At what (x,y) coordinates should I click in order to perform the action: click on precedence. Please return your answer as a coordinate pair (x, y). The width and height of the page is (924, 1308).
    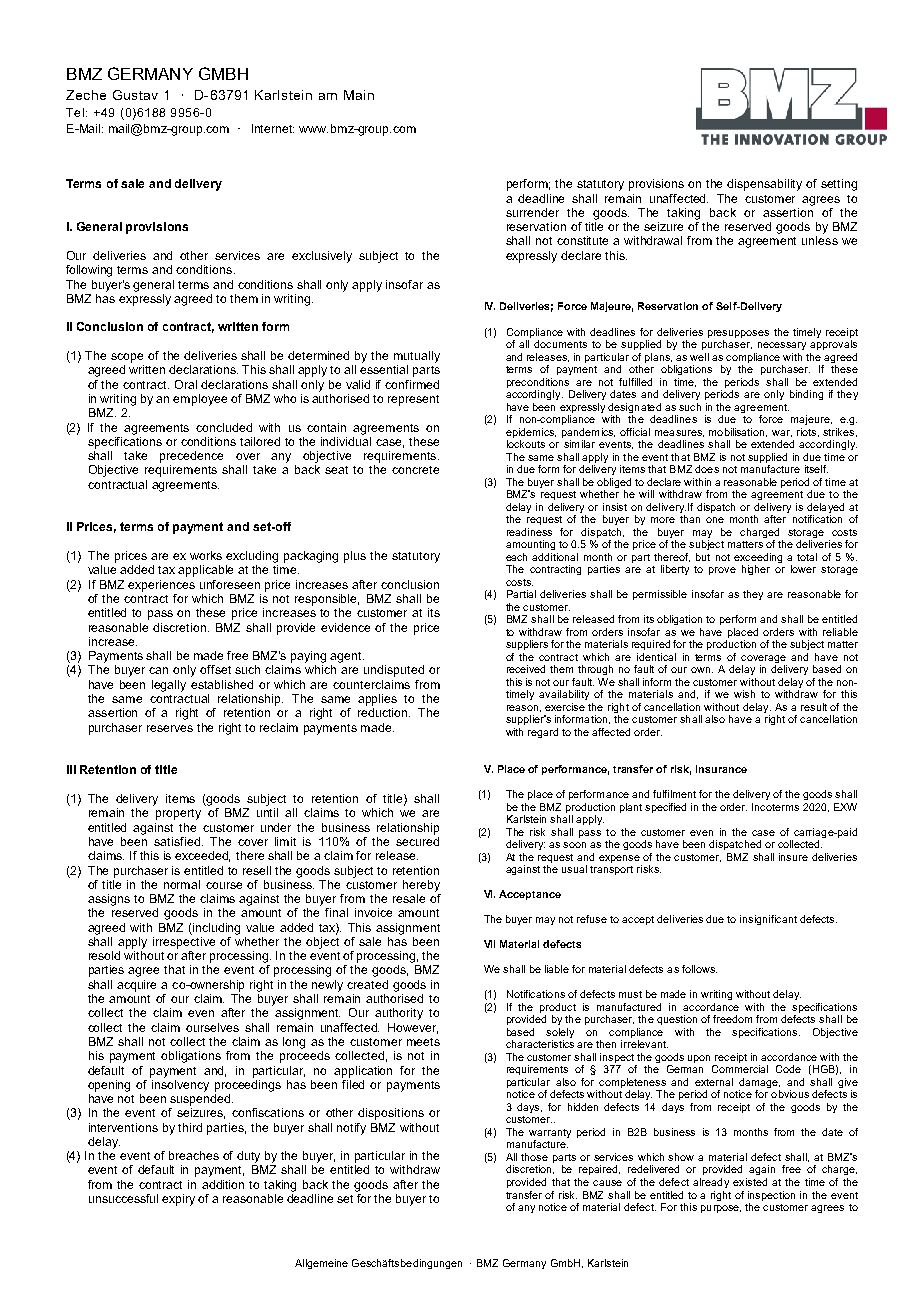
    Looking at the image, I should click on (191, 457).
